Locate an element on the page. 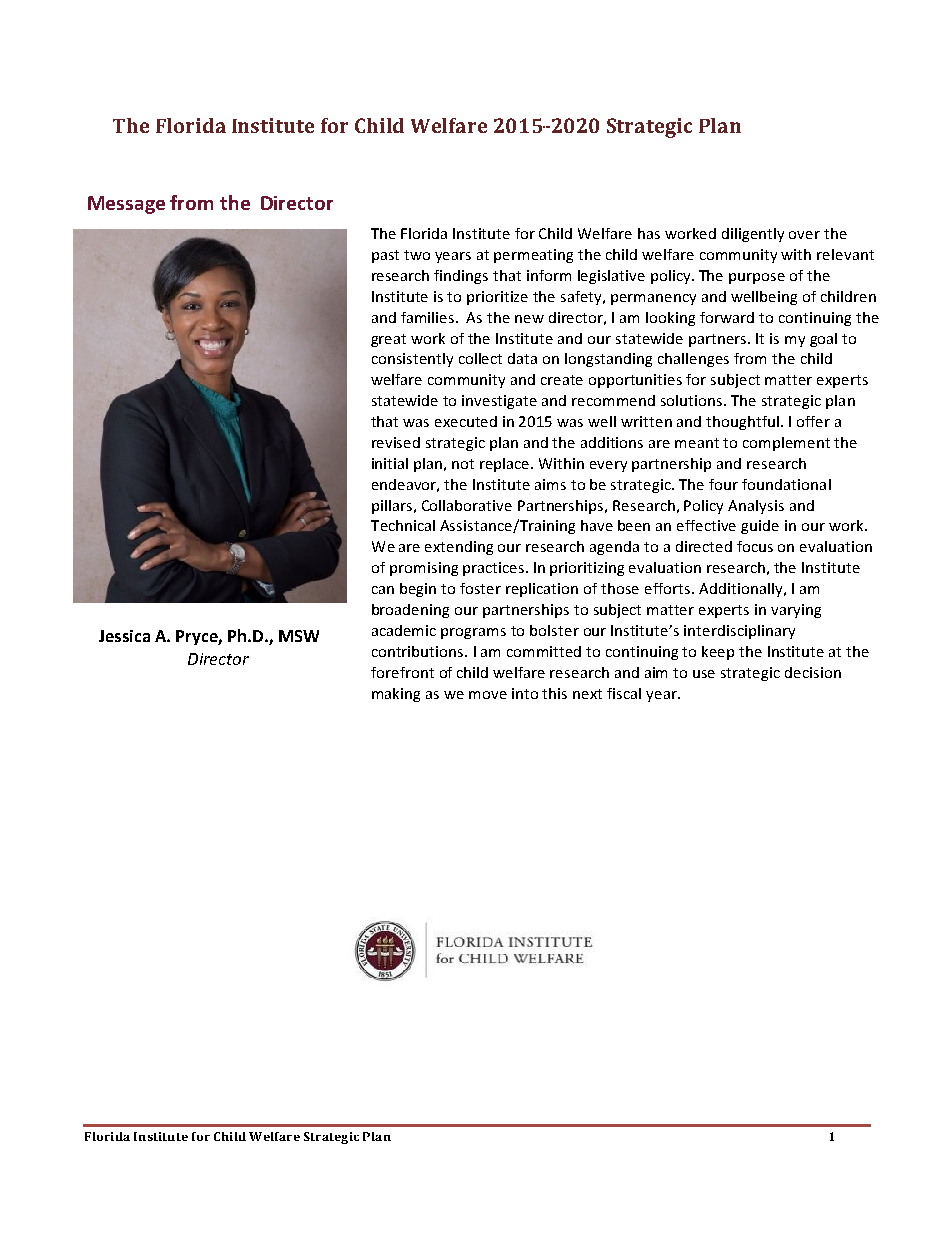 The image size is (952, 1233). complement is located at coordinates (786, 444).
